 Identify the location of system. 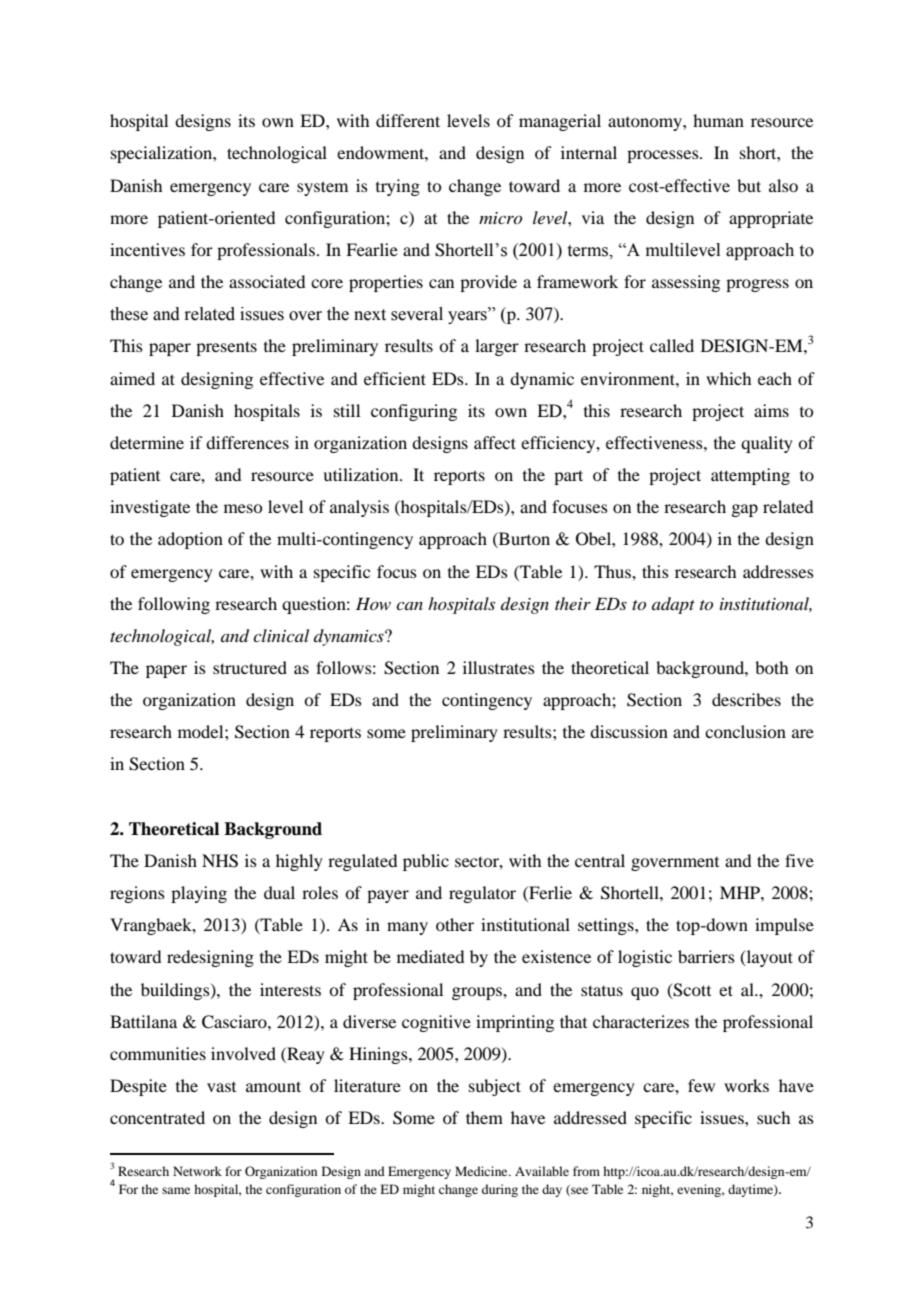
(322, 188).
